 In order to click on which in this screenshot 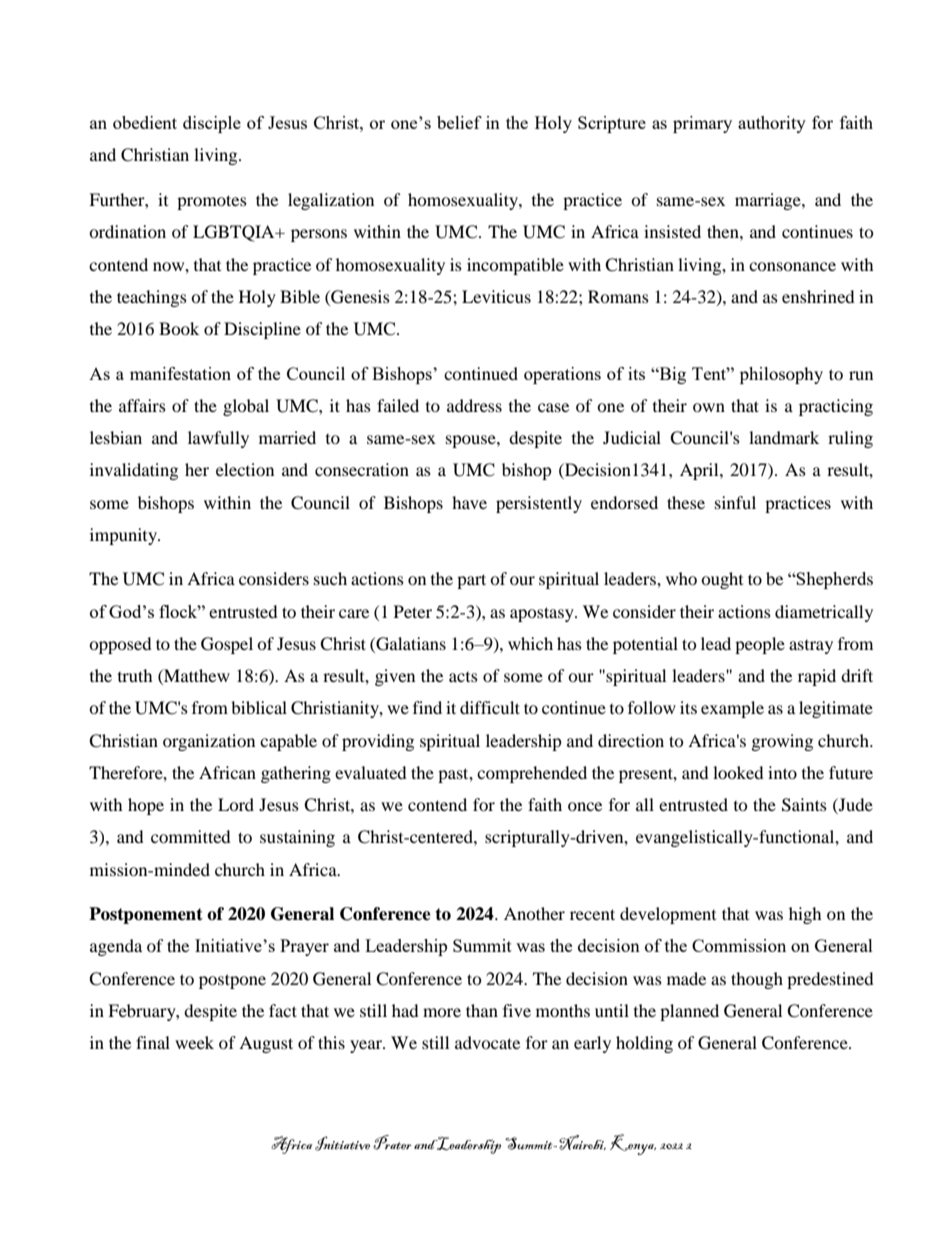, I will do `click(530, 643)`.
